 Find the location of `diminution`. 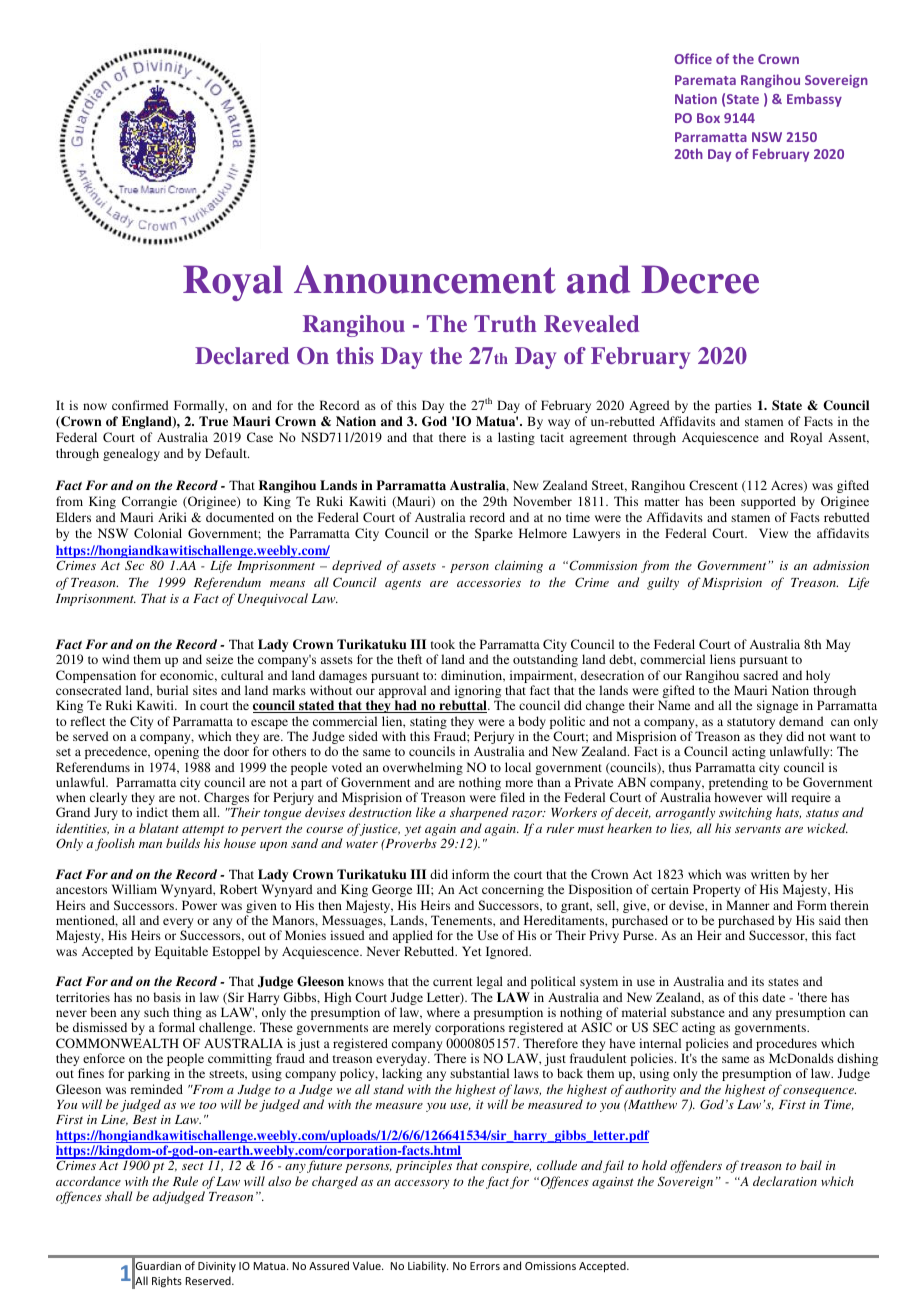

diminution is located at coordinates (473, 676).
